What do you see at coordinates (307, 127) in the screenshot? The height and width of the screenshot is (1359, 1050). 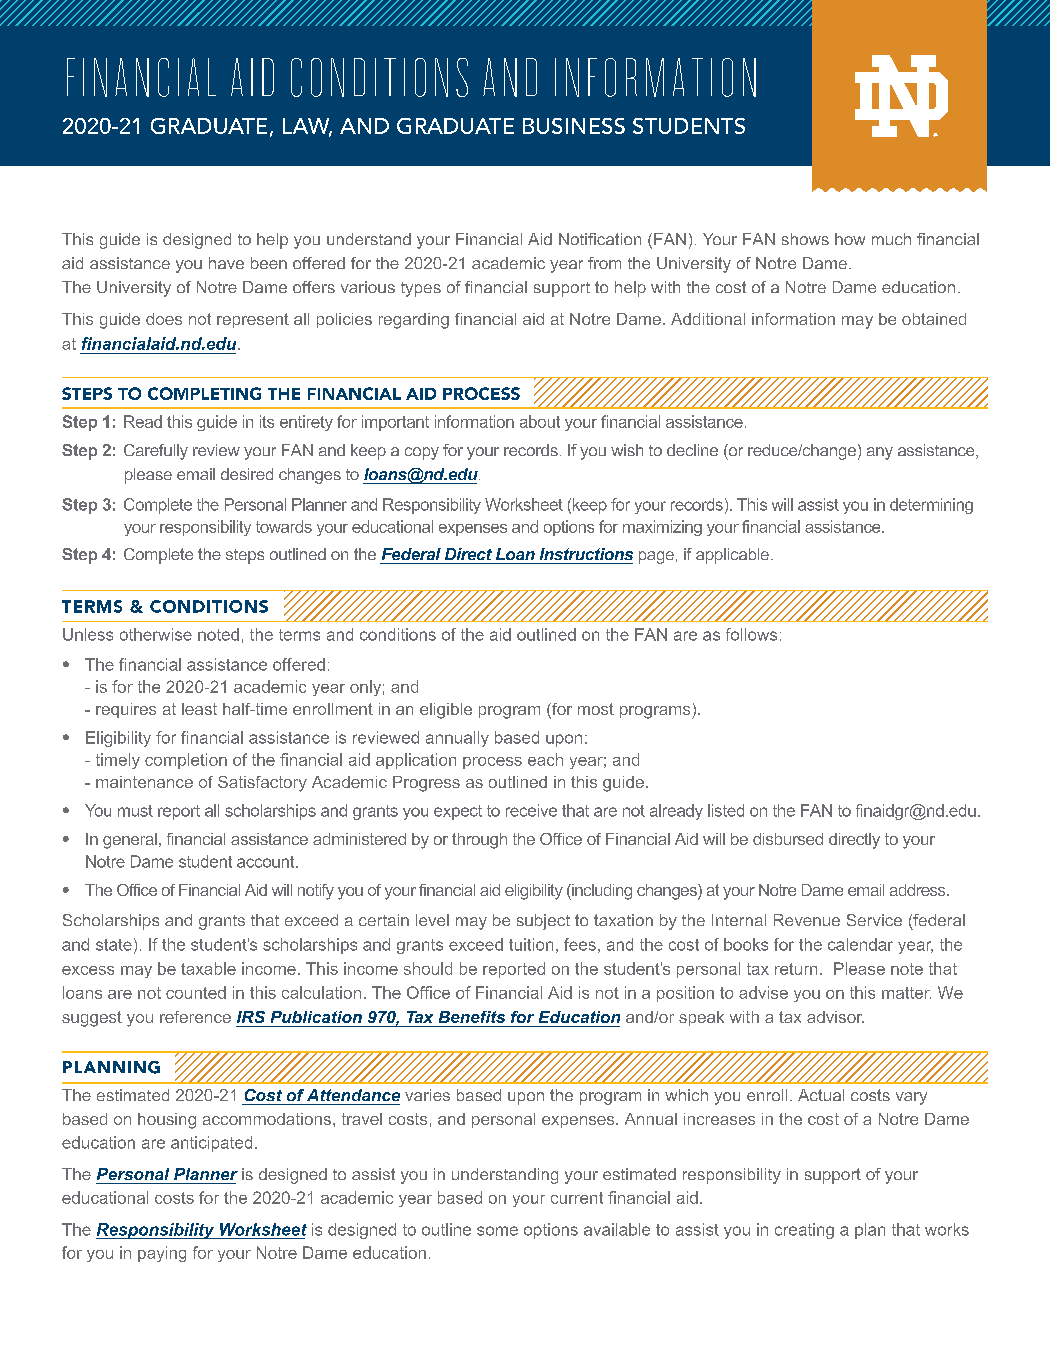 I see `LAW` at bounding box center [307, 127].
